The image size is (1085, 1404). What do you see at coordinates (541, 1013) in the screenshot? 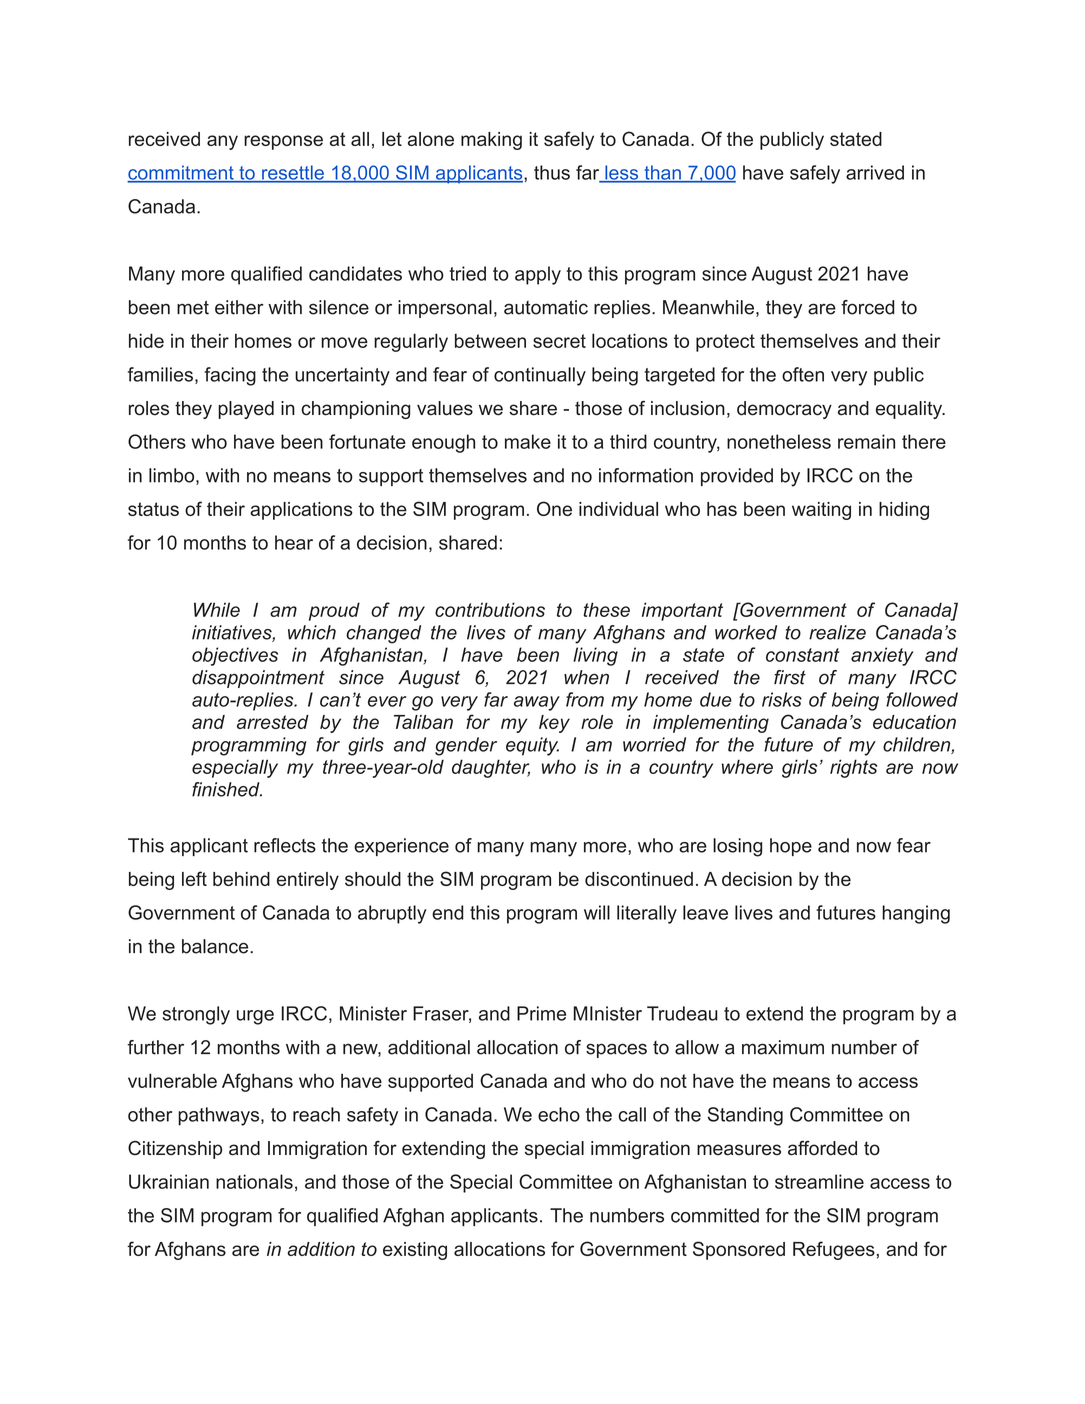
I see `Prime` at bounding box center [541, 1013].
